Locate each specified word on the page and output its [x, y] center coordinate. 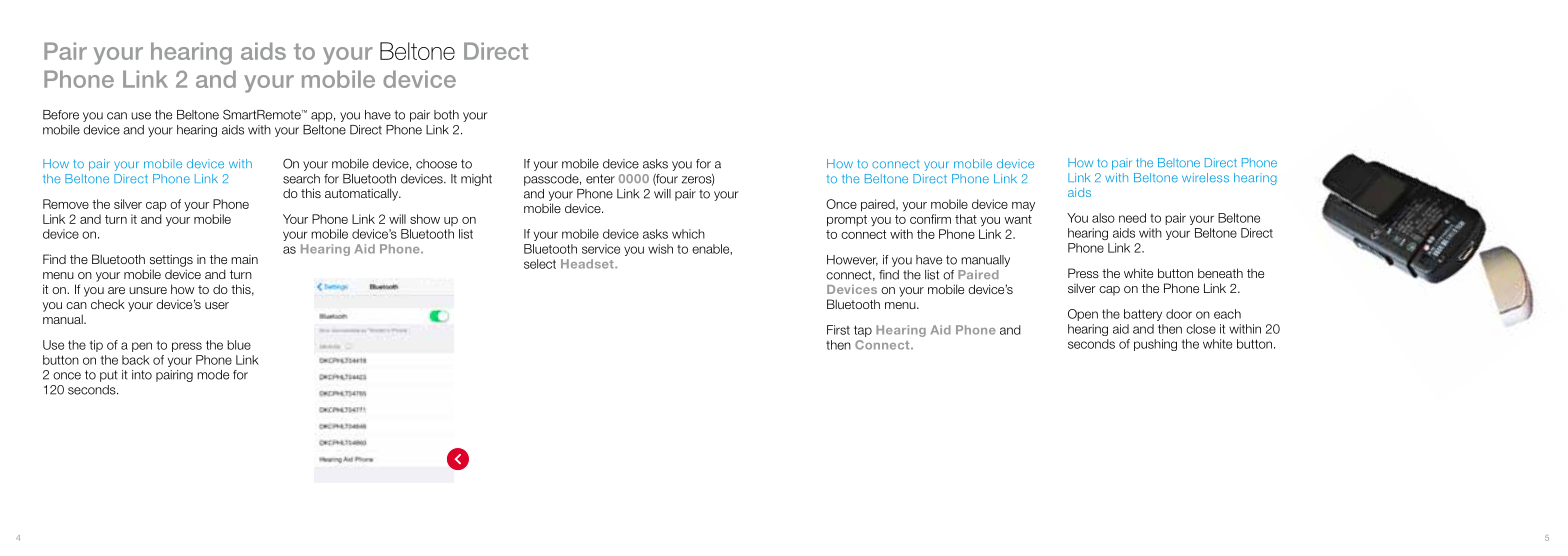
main [244, 259]
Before [61, 115]
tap [863, 331]
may [1023, 207]
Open [1083, 315]
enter [600, 179]
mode [213, 375]
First [838, 330]
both [446, 115]
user [217, 305]
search [301, 179]
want [1018, 219]
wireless [1205, 178]
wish [660, 249]
